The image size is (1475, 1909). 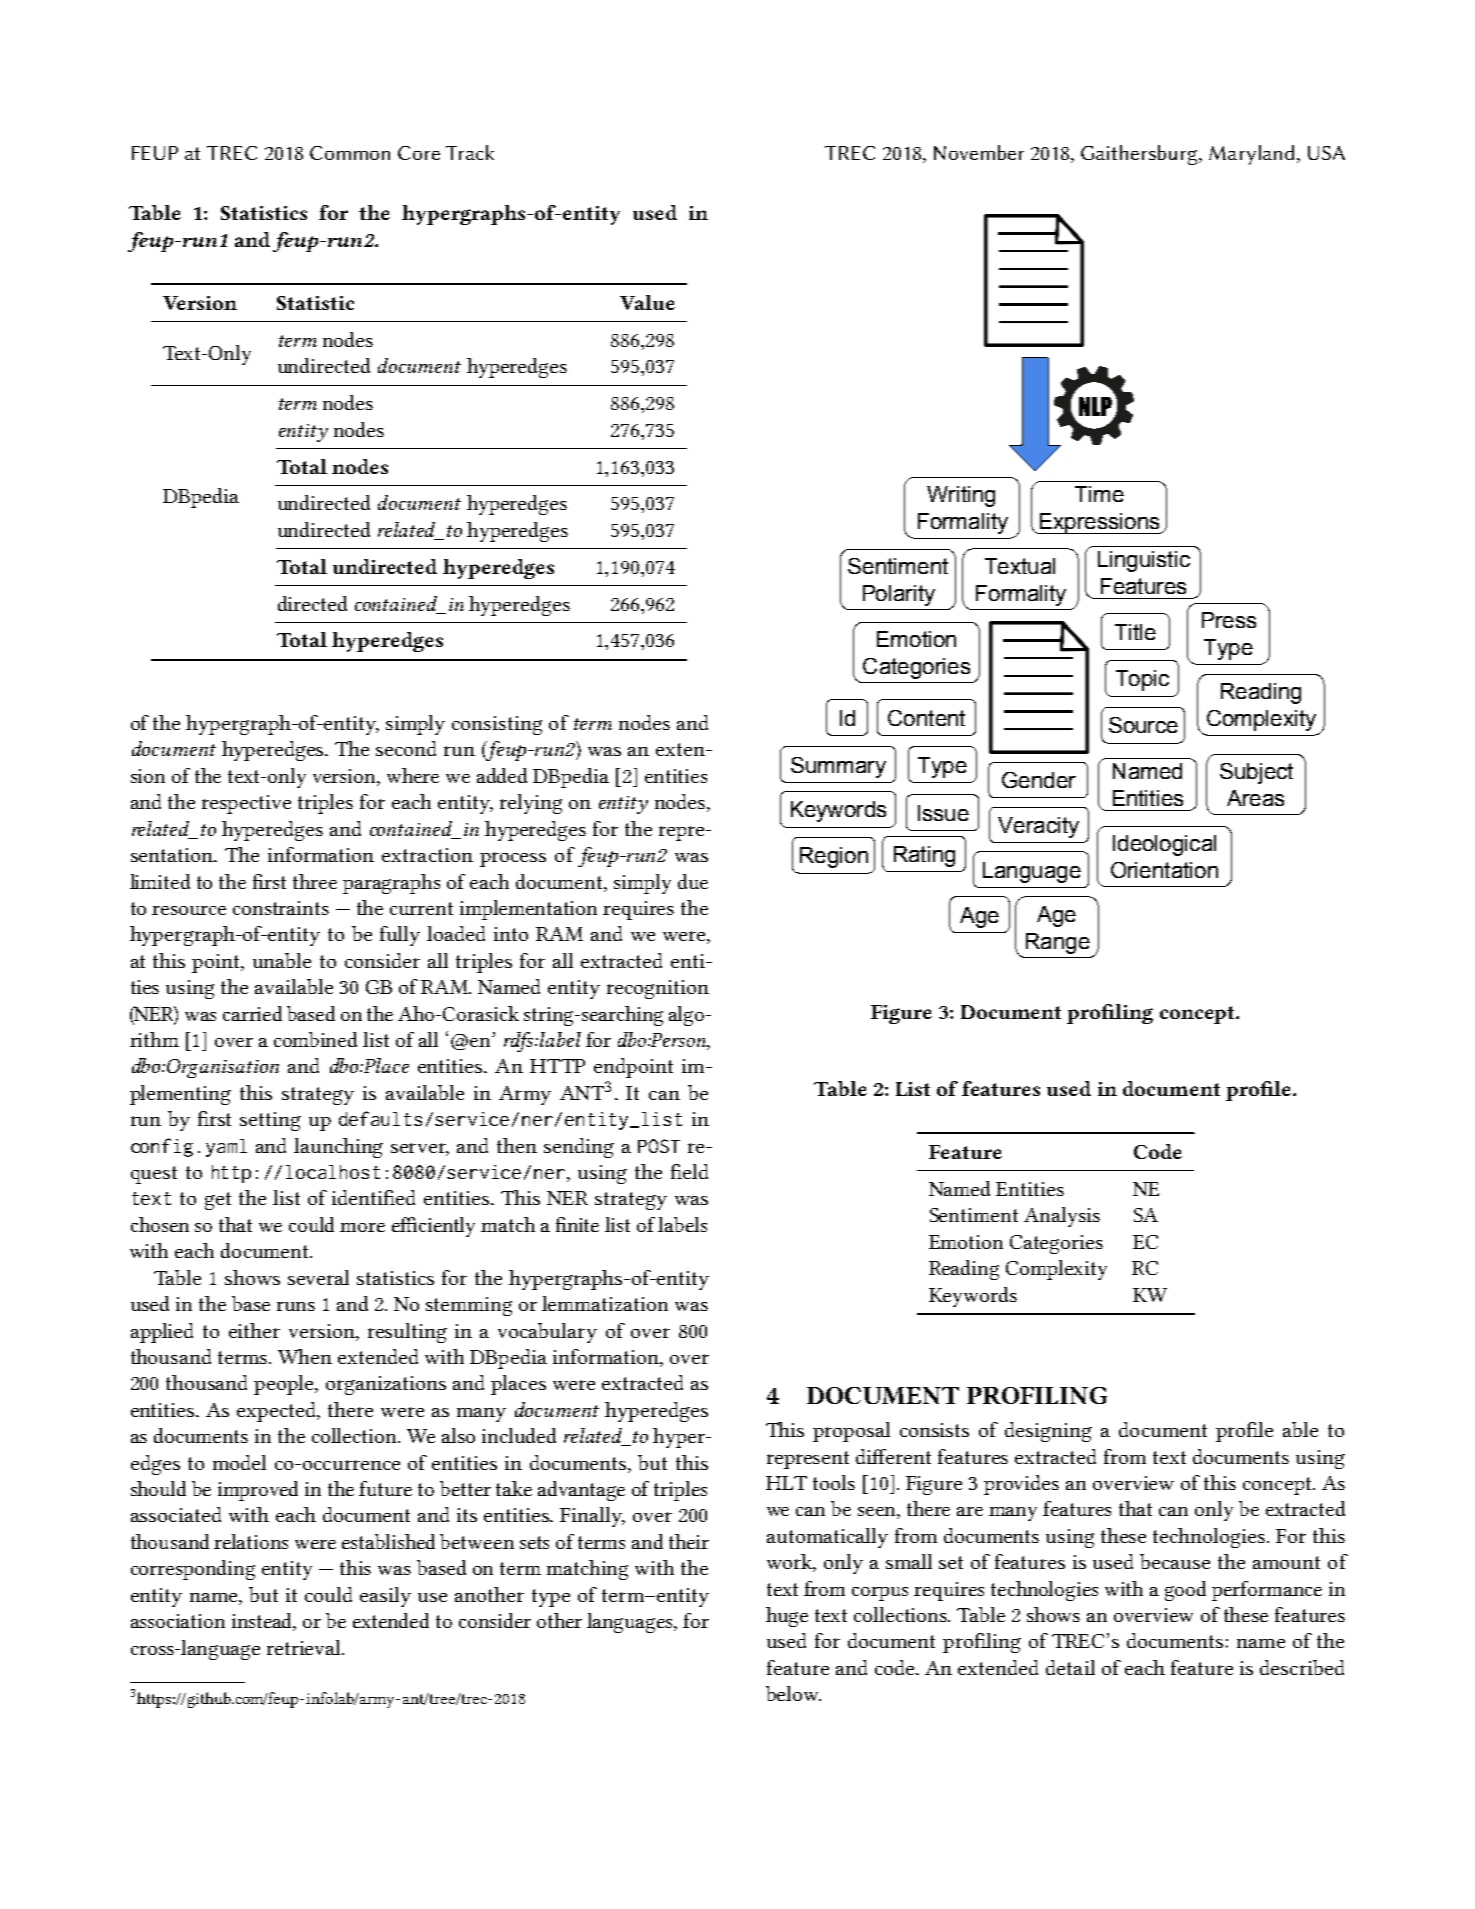 What do you see at coordinates (787, 1617) in the screenshot?
I see `huge` at bounding box center [787, 1617].
